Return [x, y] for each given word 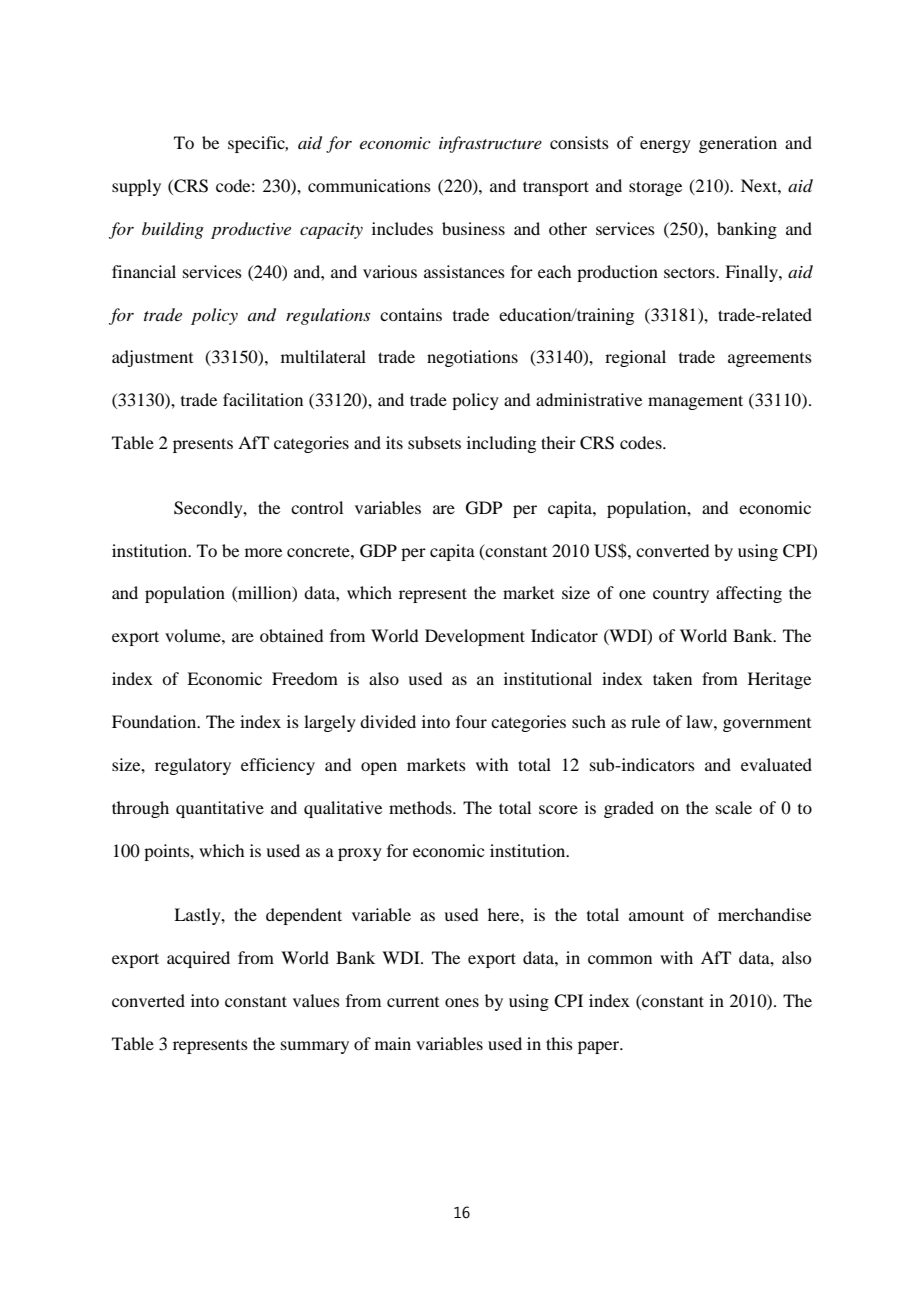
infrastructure [490, 144]
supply [136, 187]
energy [665, 146]
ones [462, 1002]
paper [600, 1047]
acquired [198, 959]
